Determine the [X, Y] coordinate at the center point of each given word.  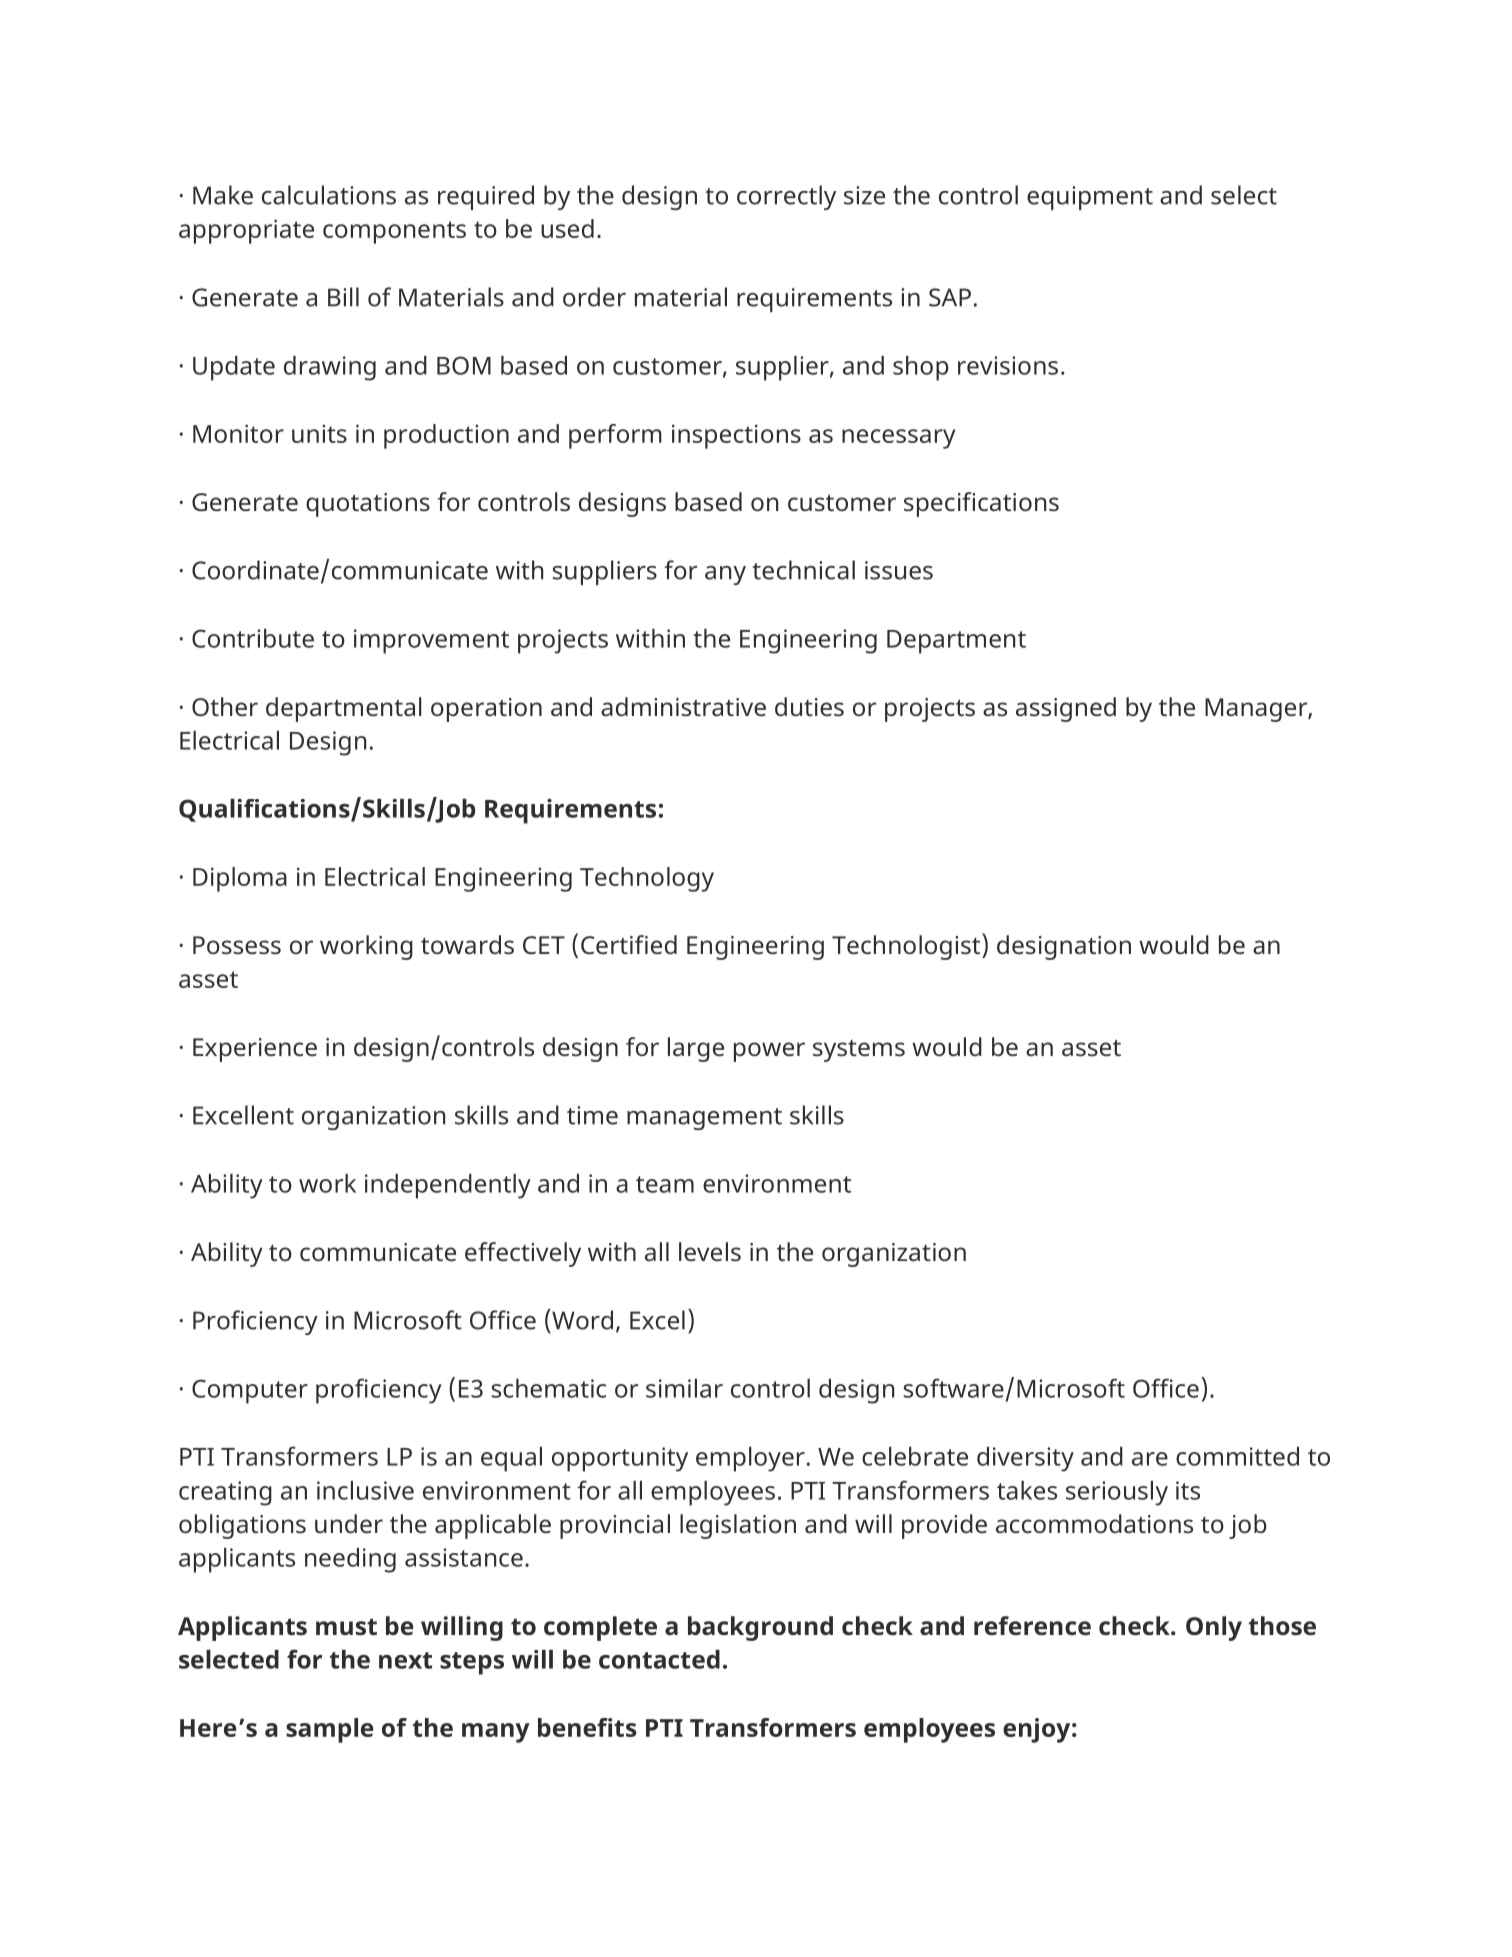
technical [803, 570]
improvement [431, 641]
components [394, 232]
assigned [1066, 709]
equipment [1090, 198]
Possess [237, 945]
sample [330, 1730]
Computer [250, 1391]
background [760, 1628]
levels [710, 1251]
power [769, 1052]
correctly [786, 197]
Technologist [907, 946]
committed [1237, 1456]
